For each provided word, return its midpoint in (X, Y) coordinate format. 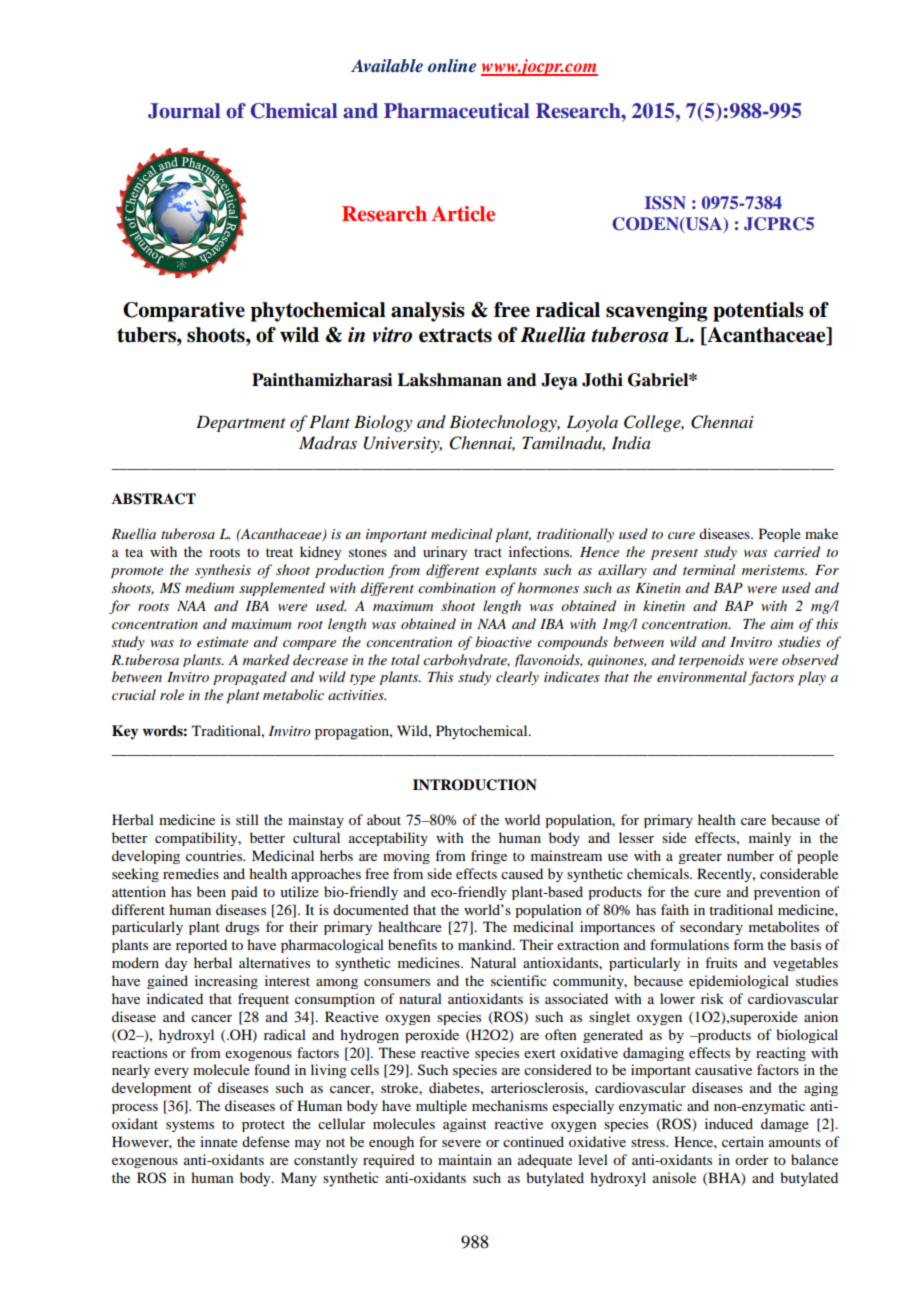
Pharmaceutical (457, 111)
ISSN (665, 203)
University (403, 444)
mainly (770, 839)
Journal (184, 111)
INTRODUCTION (475, 785)
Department (241, 423)
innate (219, 1141)
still (247, 819)
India (631, 443)
